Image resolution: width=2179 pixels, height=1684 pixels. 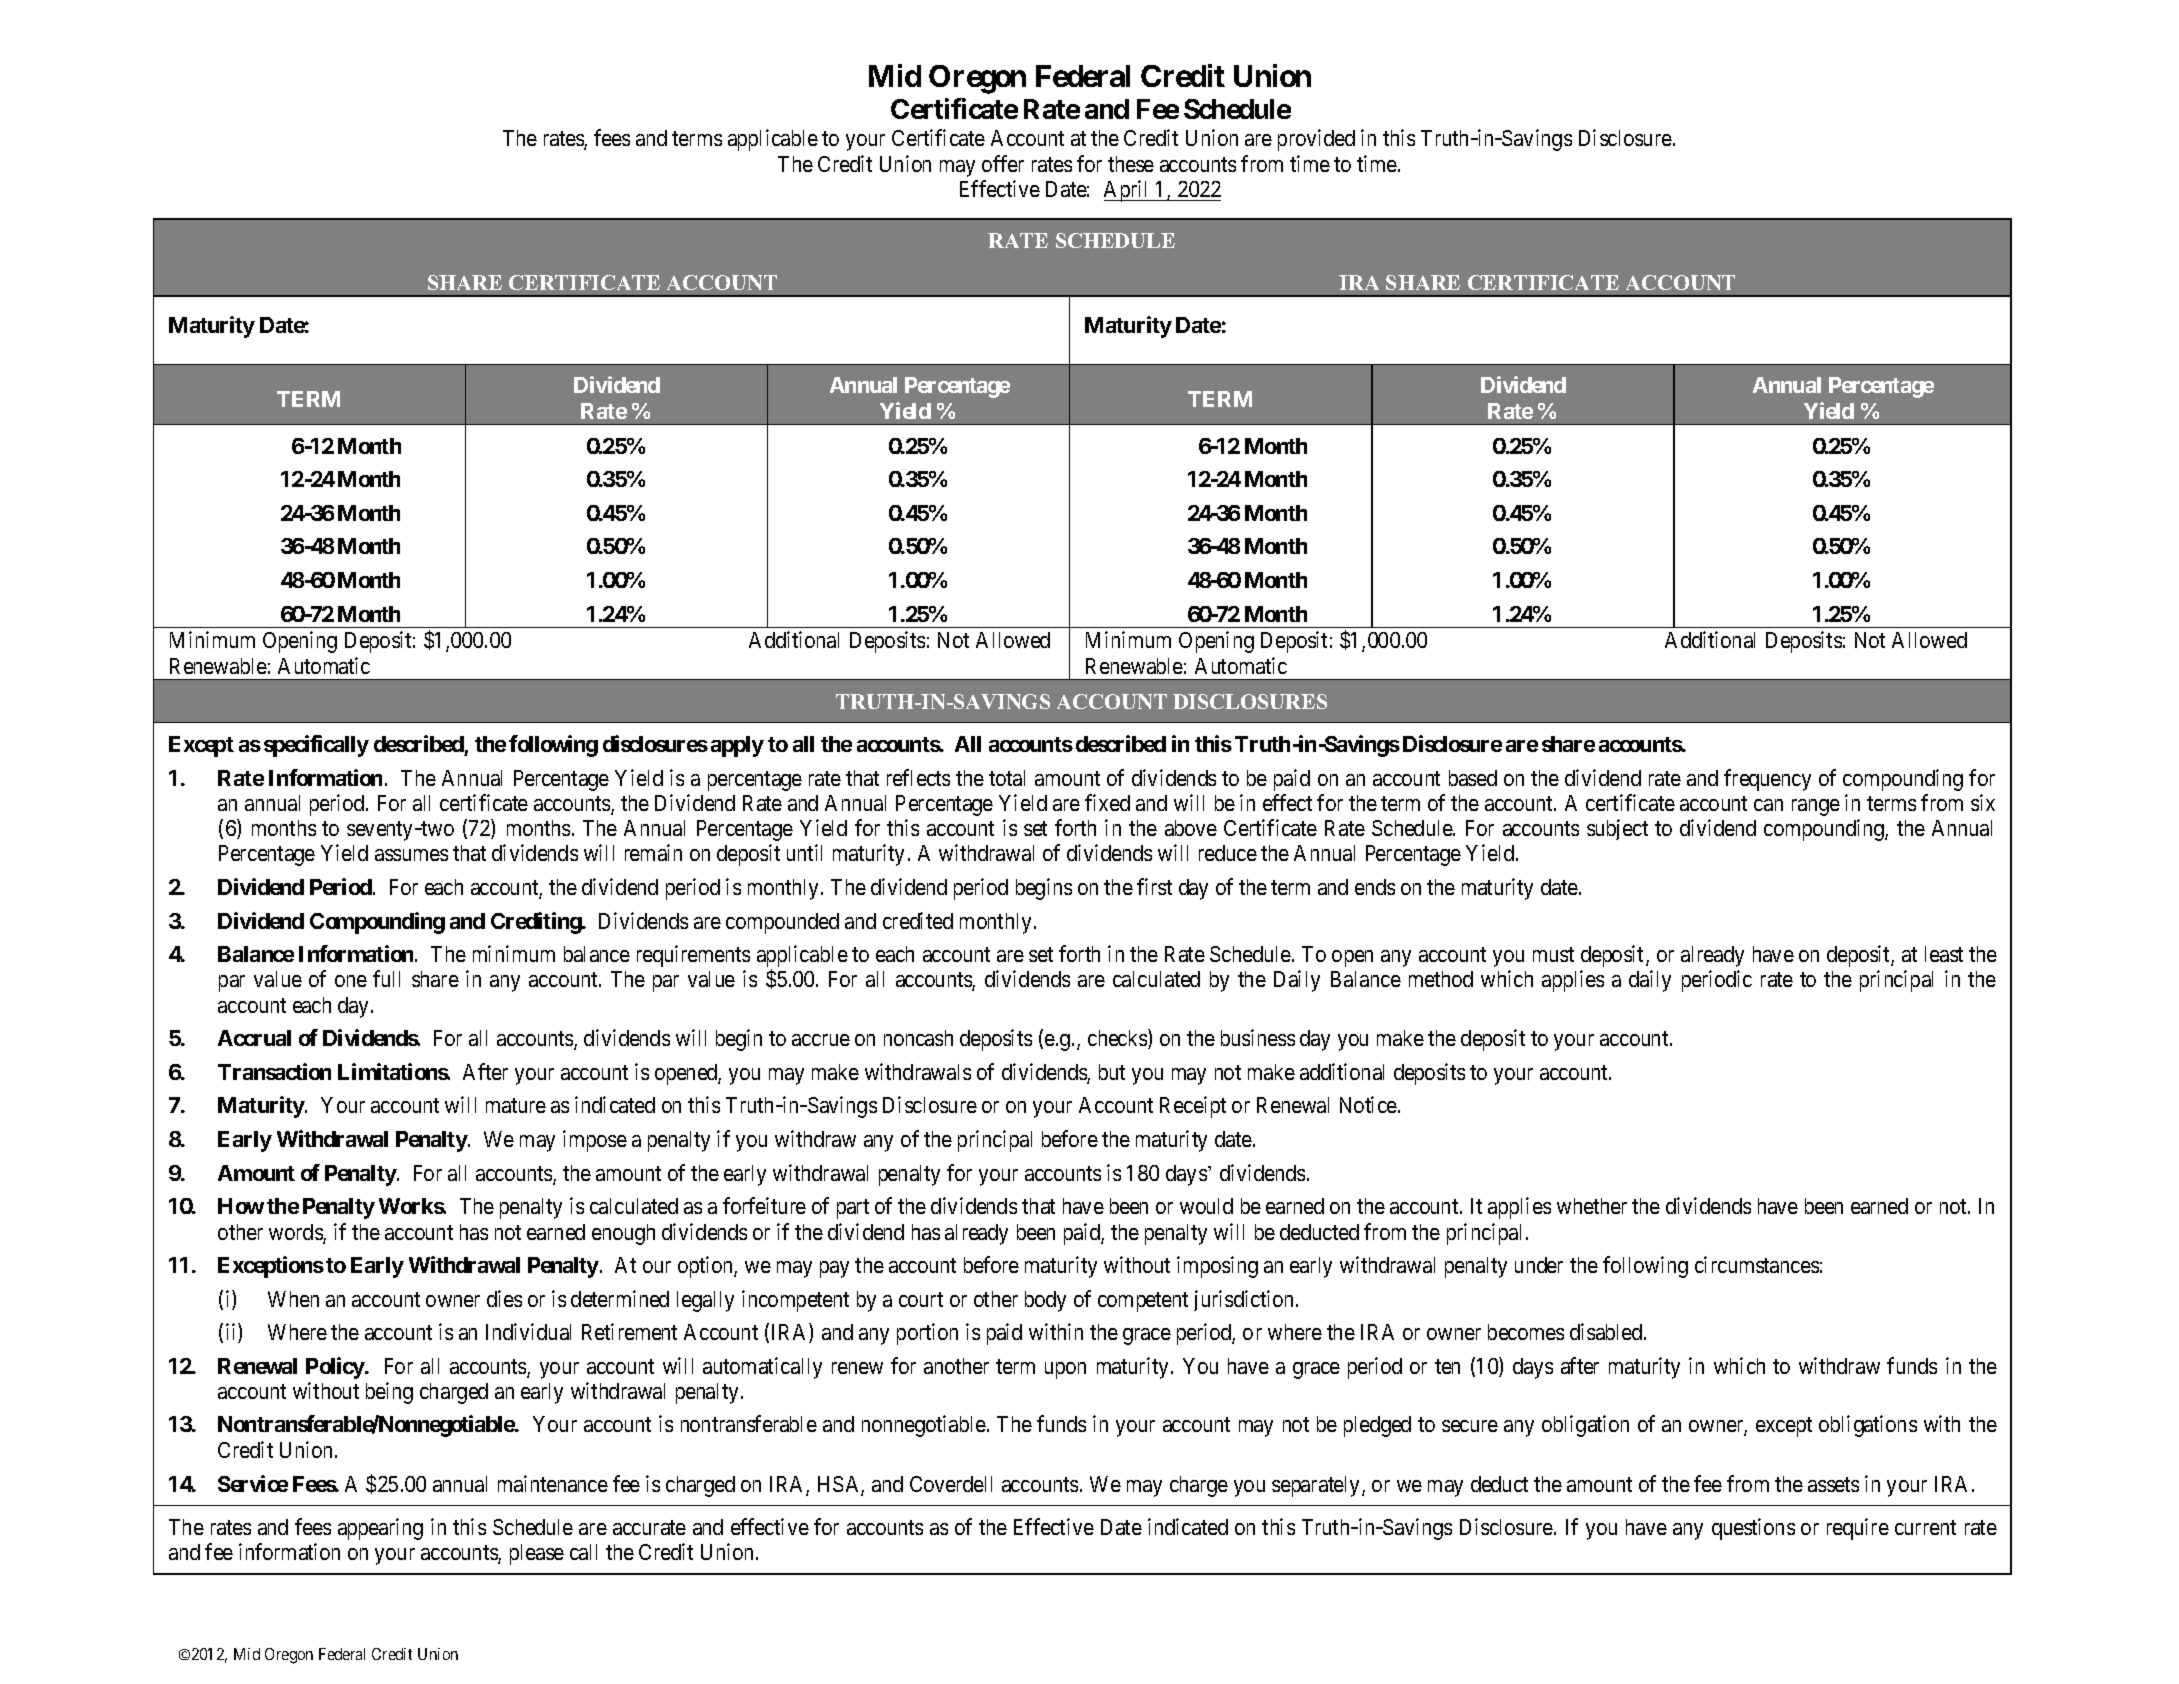 I want to click on least, so click(x=1944, y=954).
